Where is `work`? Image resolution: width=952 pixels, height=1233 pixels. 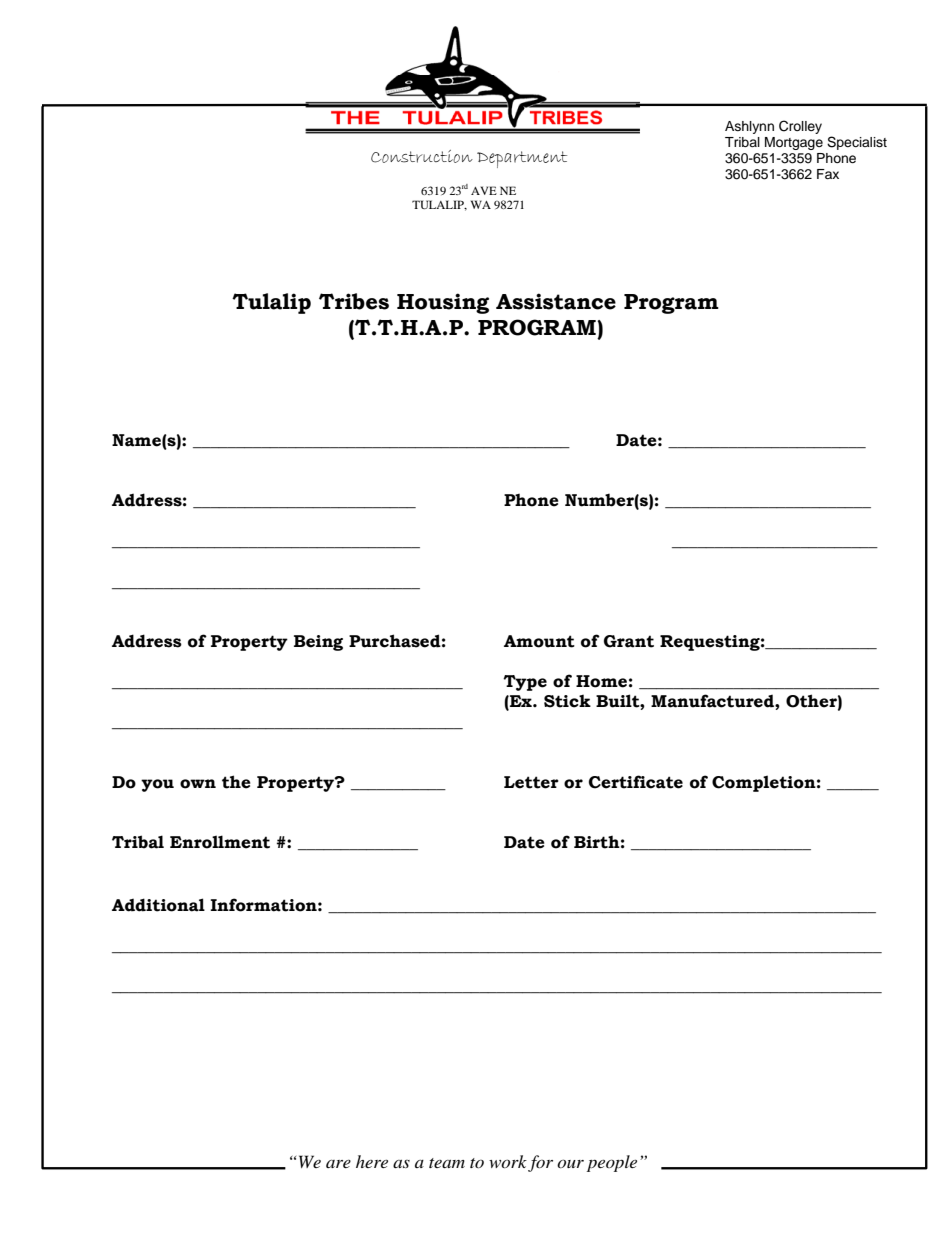
work is located at coordinates (508, 1161).
